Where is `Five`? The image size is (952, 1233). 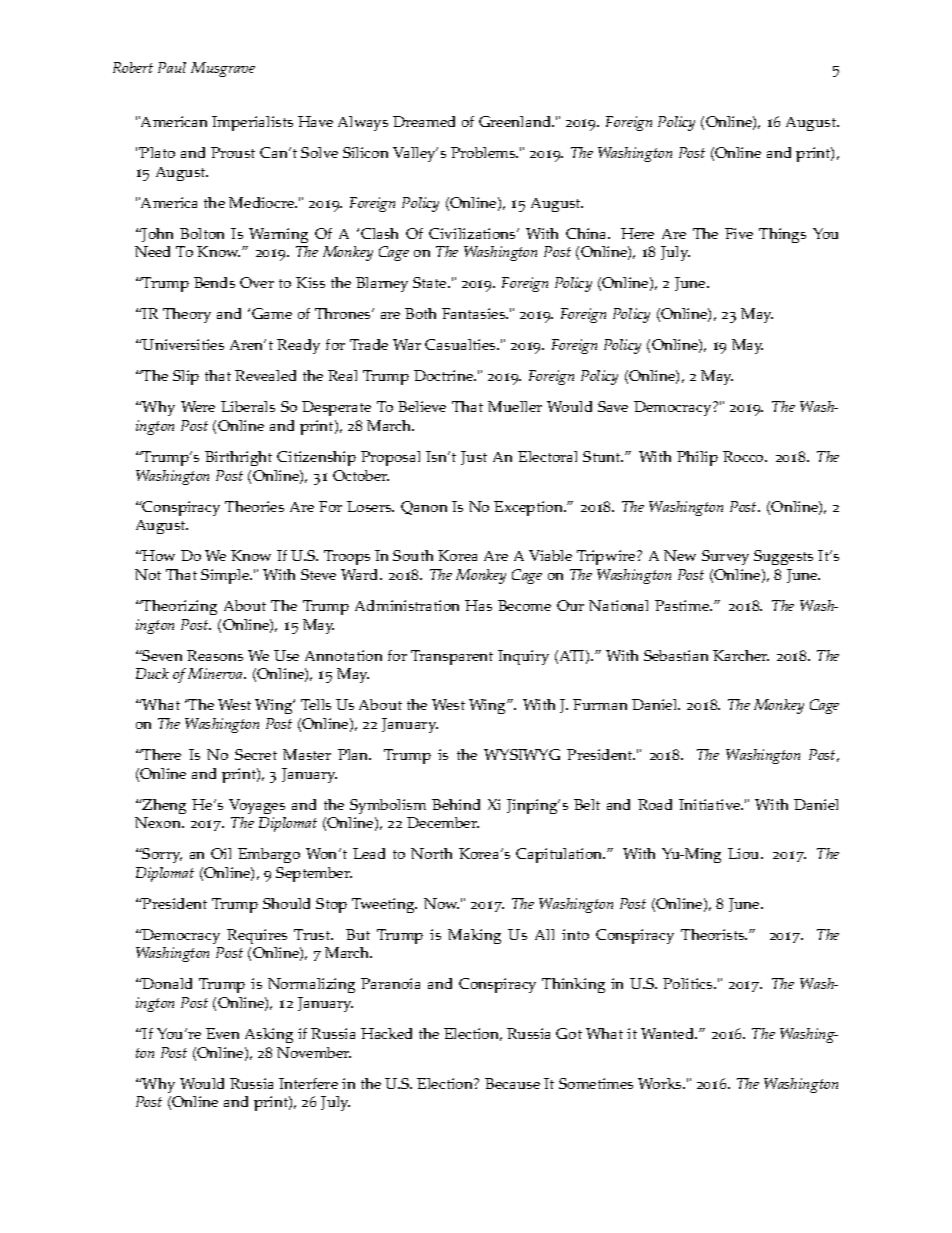 Five is located at coordinates (739, 233).
